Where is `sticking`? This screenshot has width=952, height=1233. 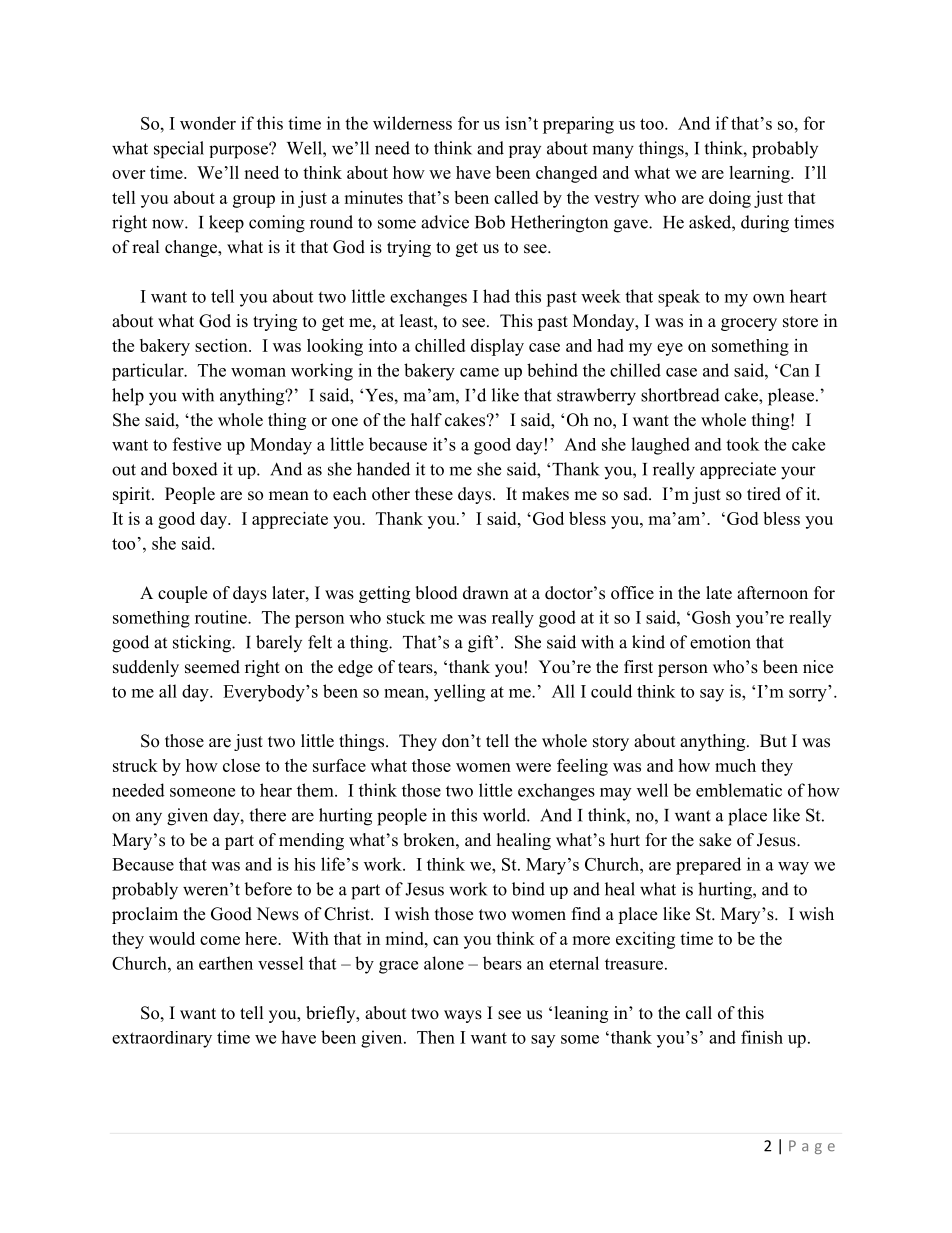 sticking is located at coordinates (203, 644).
